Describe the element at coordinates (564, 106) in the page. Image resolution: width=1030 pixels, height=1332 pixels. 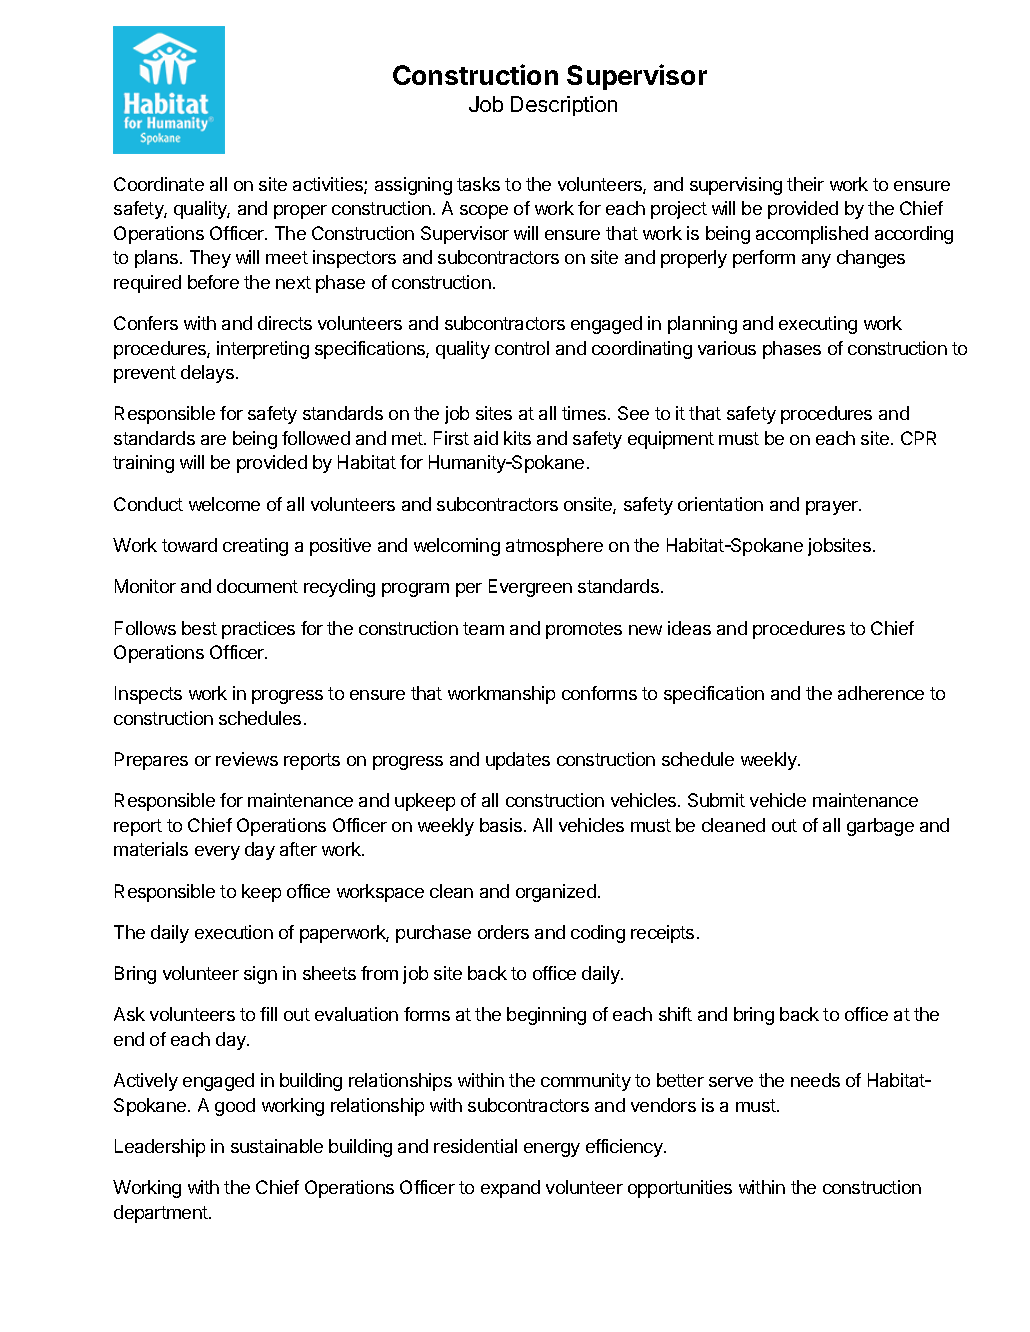
I see `Description` at that location.
